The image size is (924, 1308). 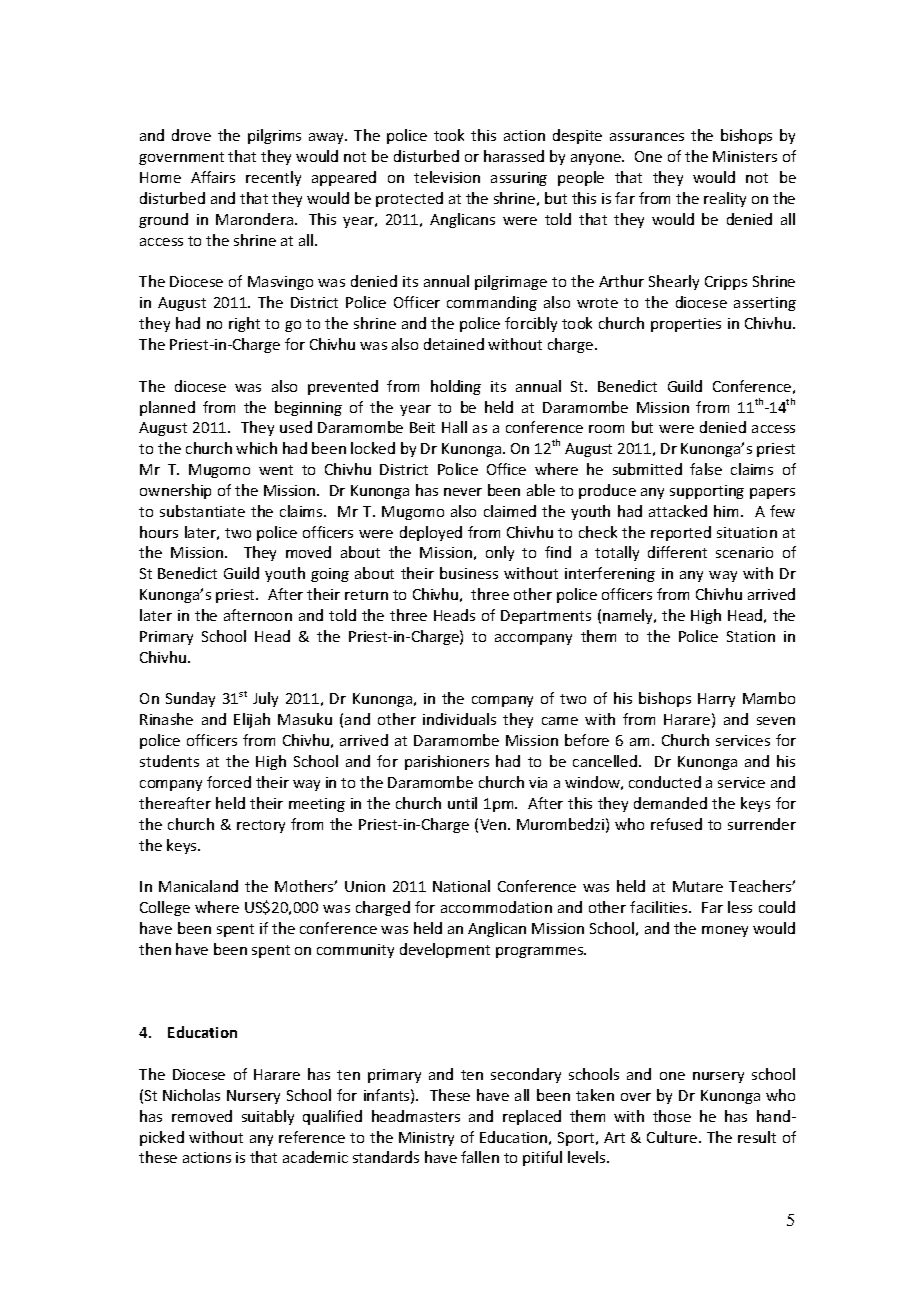 What do you see at coordinates (268, 1117) in the screenshot?
I see `suitably` at bounding box center [268, 1117].
